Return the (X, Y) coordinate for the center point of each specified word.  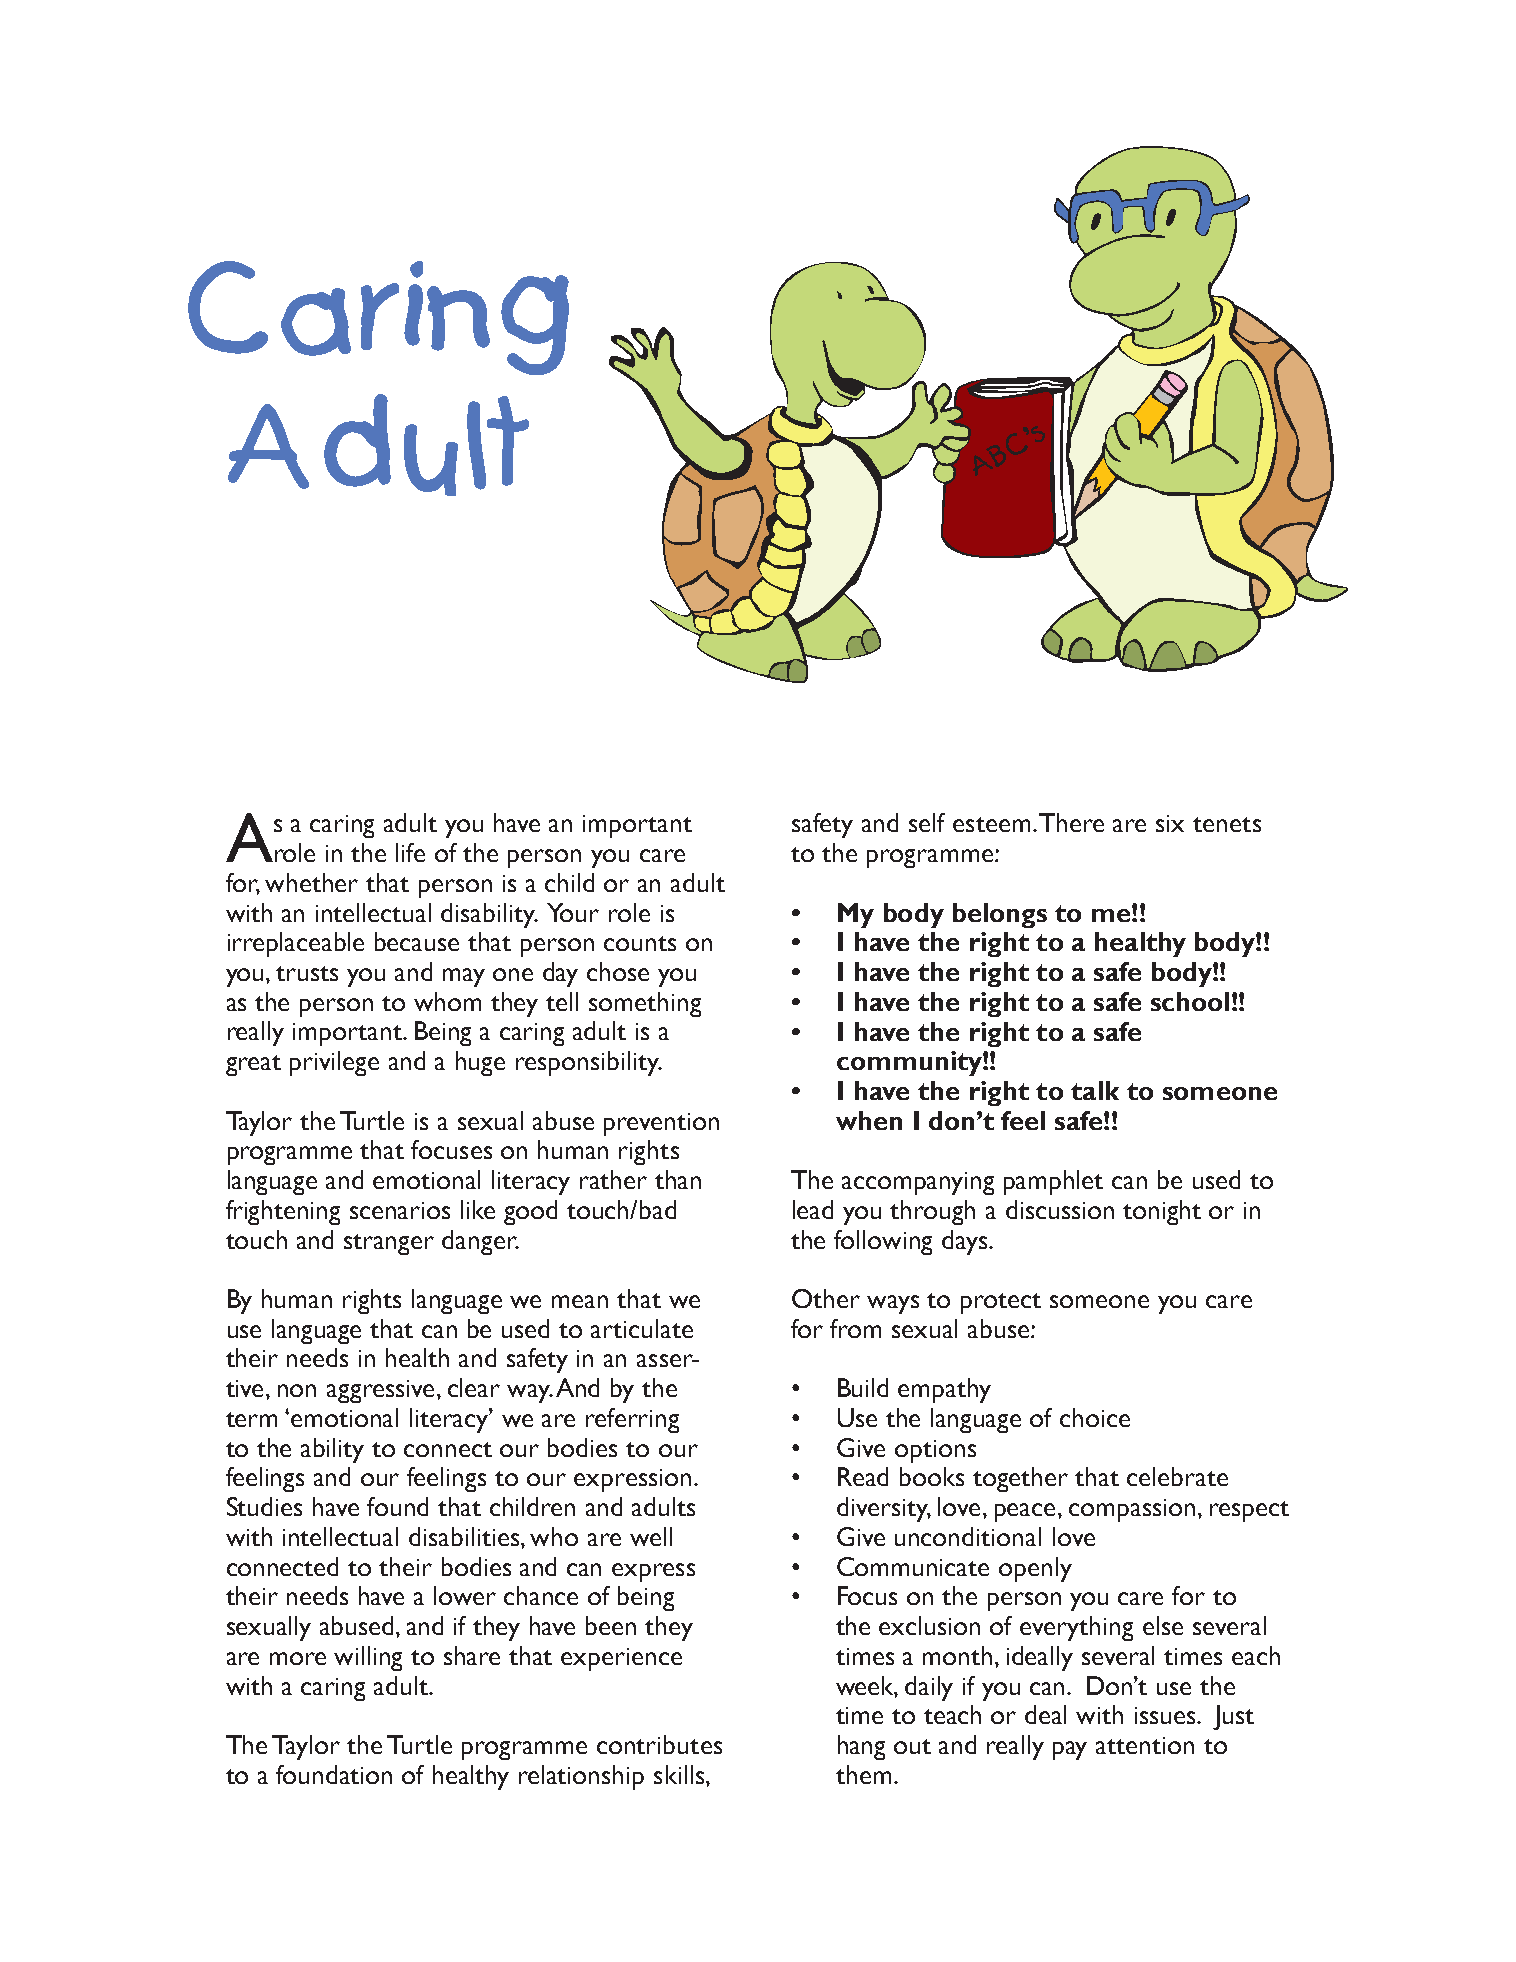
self (927, 822)
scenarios (400, 1210)
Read (863, 1476)
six (1170, 823)
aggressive (382, 1391)
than (678, 1179)
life (410, 852)
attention (1145, 1745)
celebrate (1177, 1476)
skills (680, 1774)
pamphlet (1053, 1182)
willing (368, 1658)
